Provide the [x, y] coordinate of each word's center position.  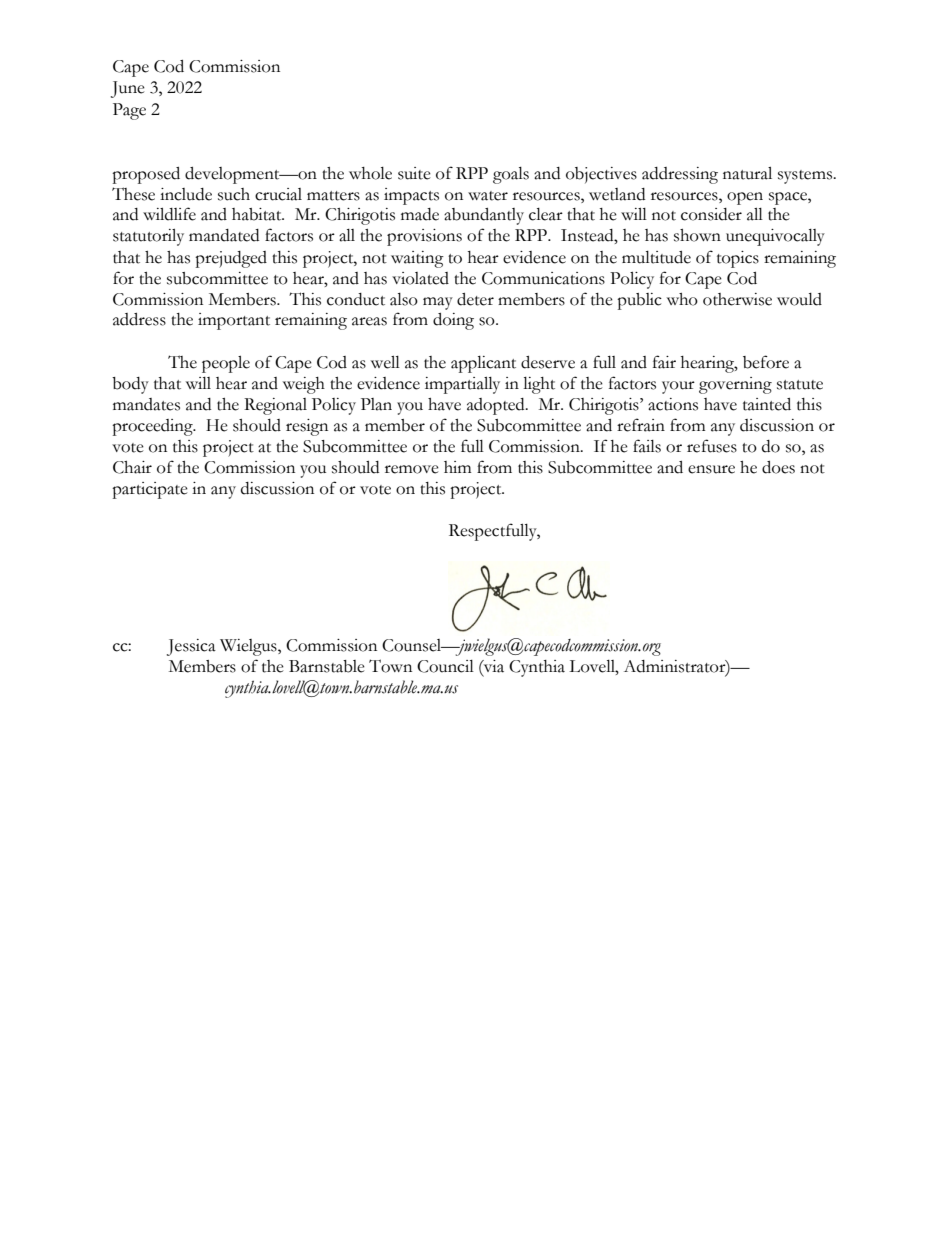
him [458, 467]
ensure [711, 469]
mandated [224, 235]
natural [747, 173]
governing [735, 385]
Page [129, 111]
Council [445, 666]
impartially [462, 385]
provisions [424, 237]
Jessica [191, 647]
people [226, 364]
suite [414, 173]
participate [150, 490]
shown [697, 235]
